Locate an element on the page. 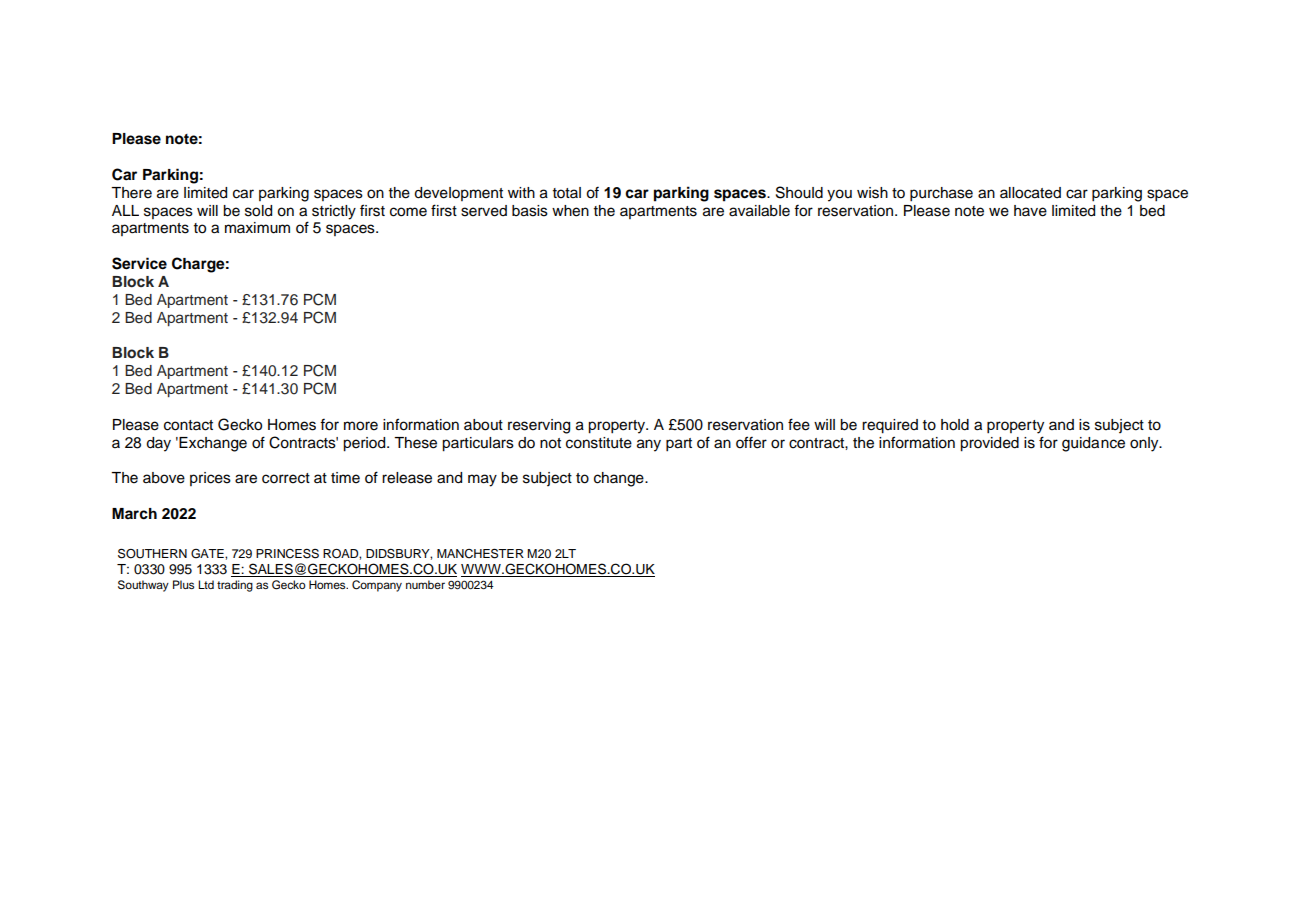 The height and width of the document is (924, 1308). constitute is located at coordinates (599, 443).
